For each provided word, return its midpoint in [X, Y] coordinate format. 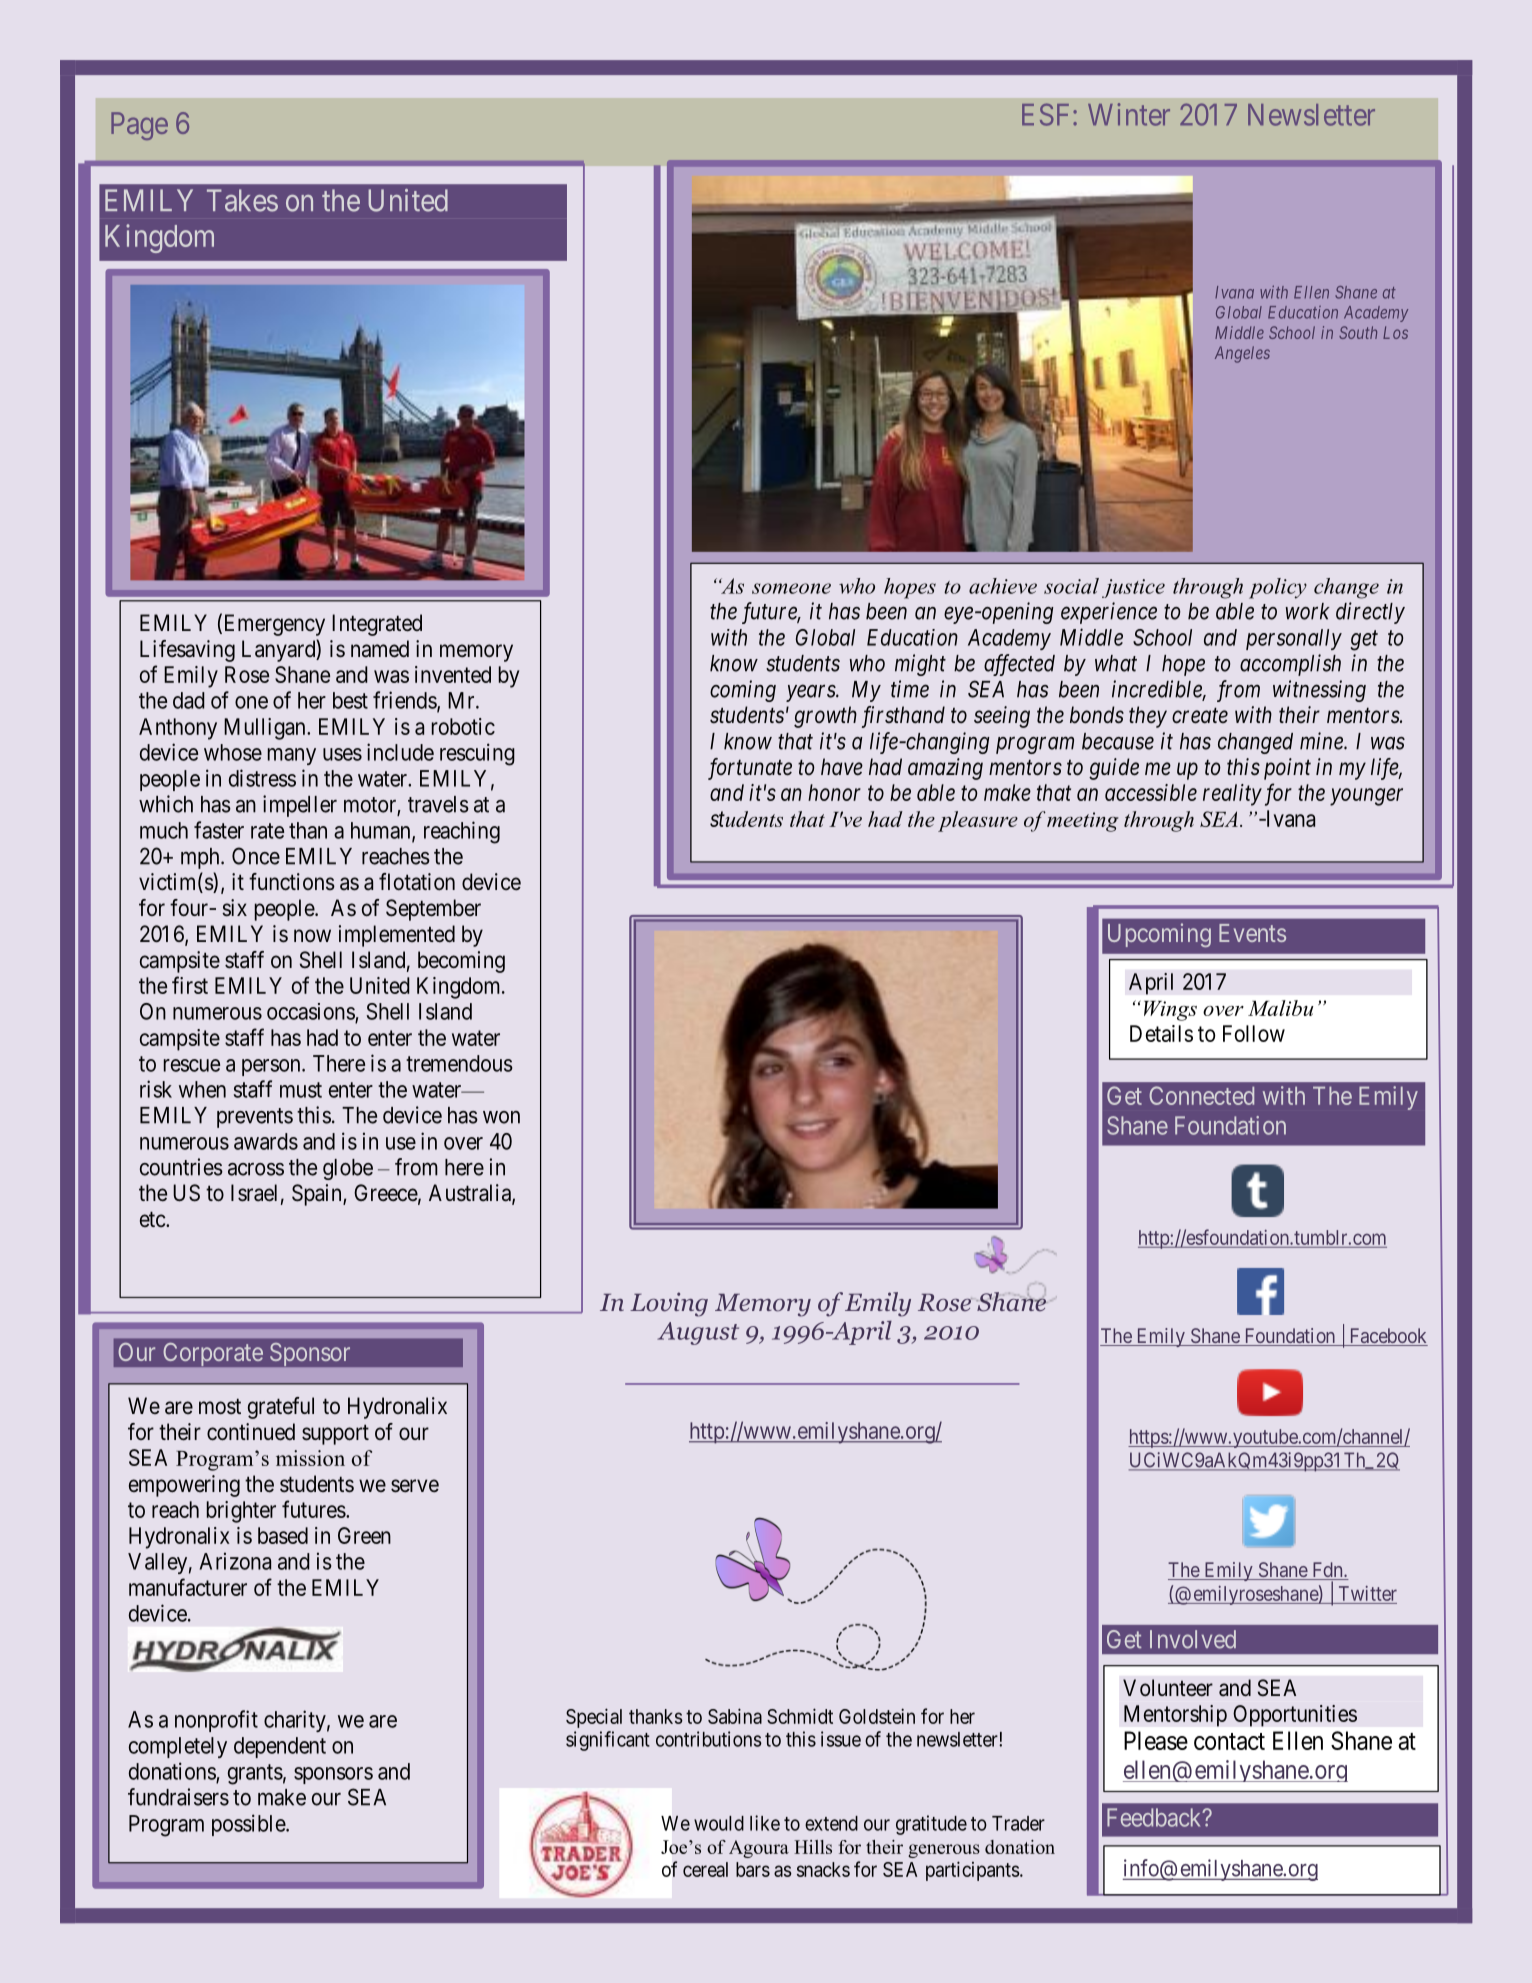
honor [834, 792]
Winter [1129, 114]
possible [249, 1825]
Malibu [1281, 1008]
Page [139, 126]
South [1358, 332]
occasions [311, 1012]
